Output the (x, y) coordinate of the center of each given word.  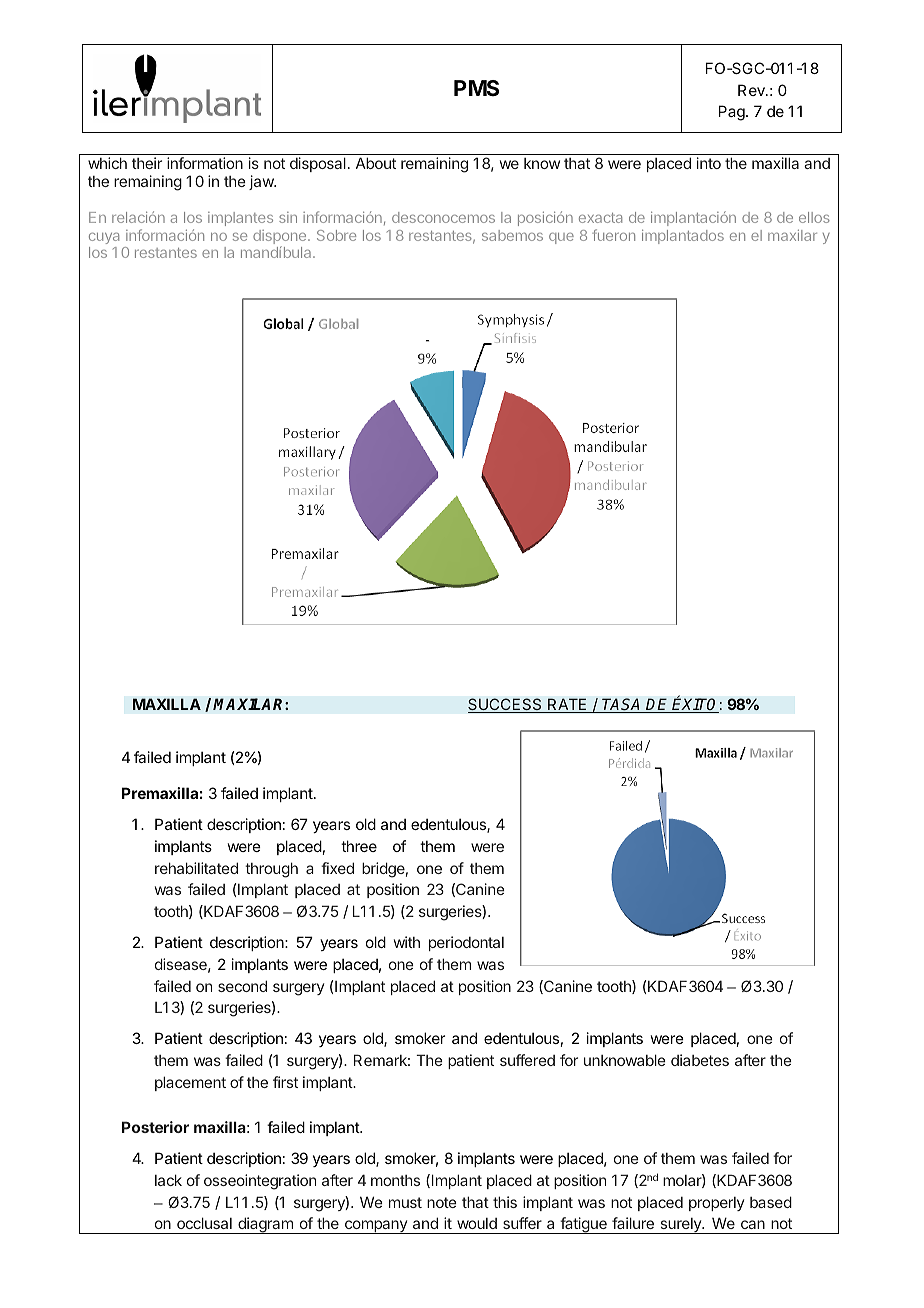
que (561, 238)
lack (168, 1180)
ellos (814, 217)
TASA (622, 705)
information (205, 163)
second (242, 986)
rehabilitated (196, 868)
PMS (476, 88)
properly (716, 1204)
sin (288, 217)
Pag (733, 113)
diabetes (700, 1060)
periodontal (466, 943)
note (442, 1202)
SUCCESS (506, 705)
